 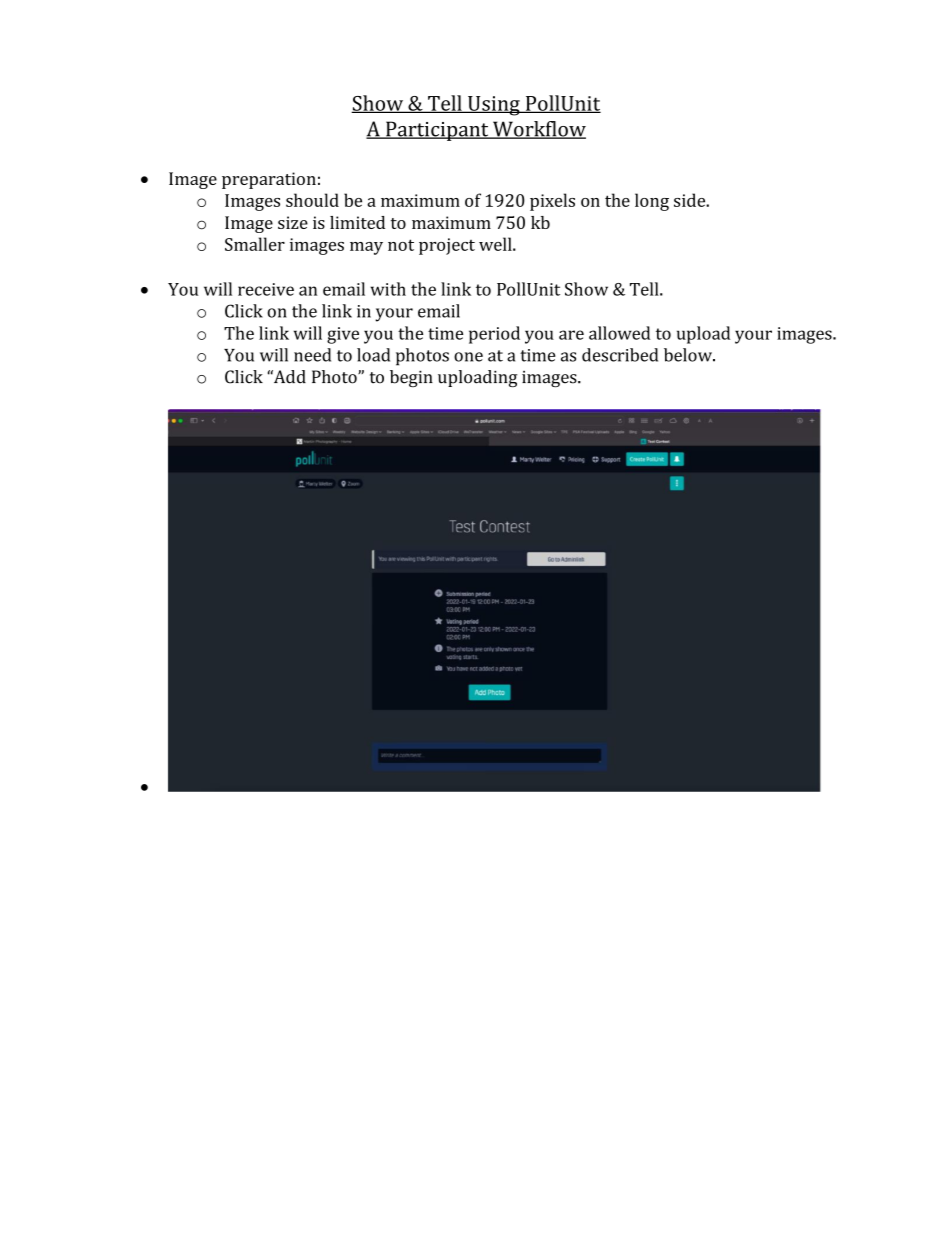 I want to click on need, so click(x=312, y=355).
